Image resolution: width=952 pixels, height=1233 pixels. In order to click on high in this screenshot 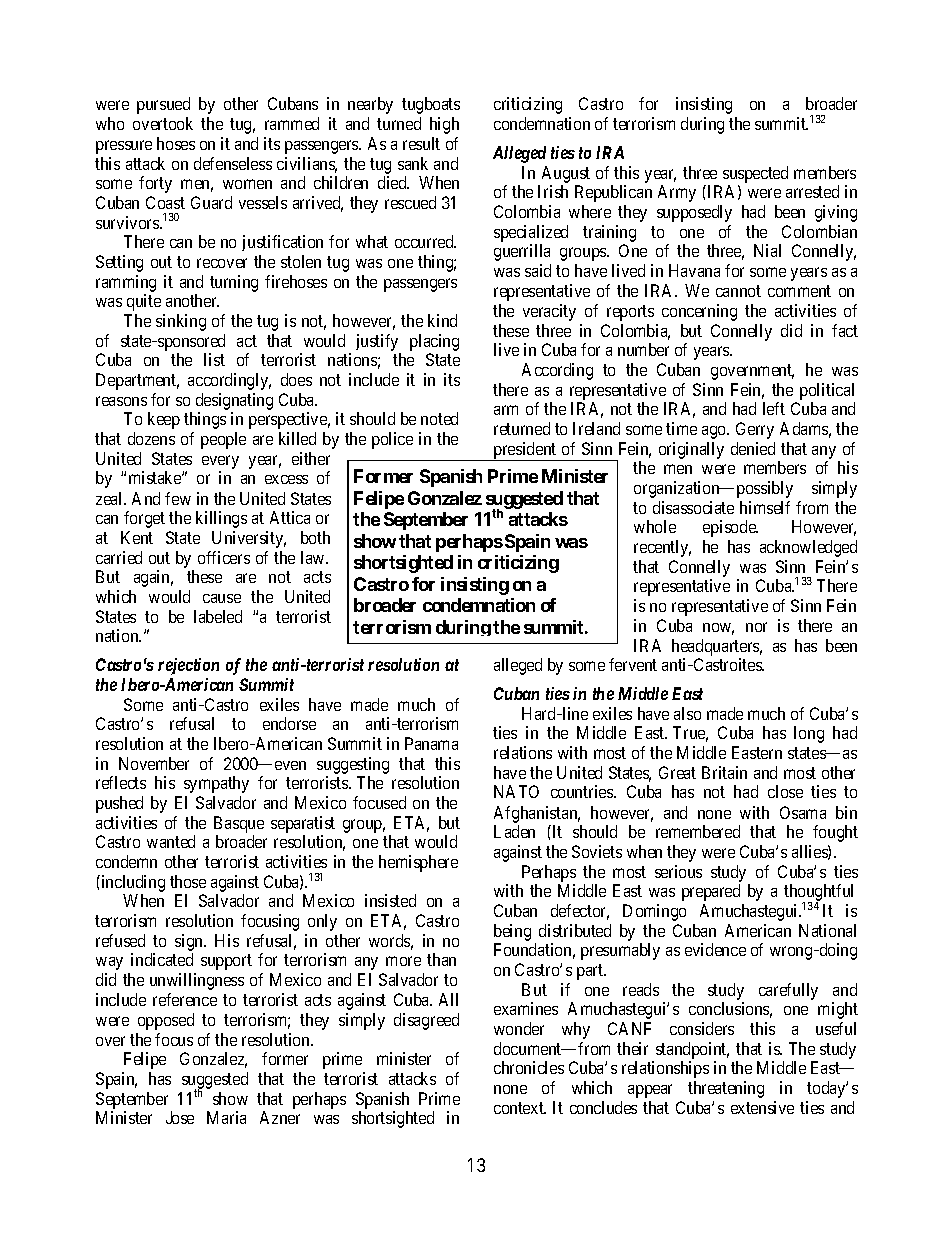, I will do `click(444, 125)`.
